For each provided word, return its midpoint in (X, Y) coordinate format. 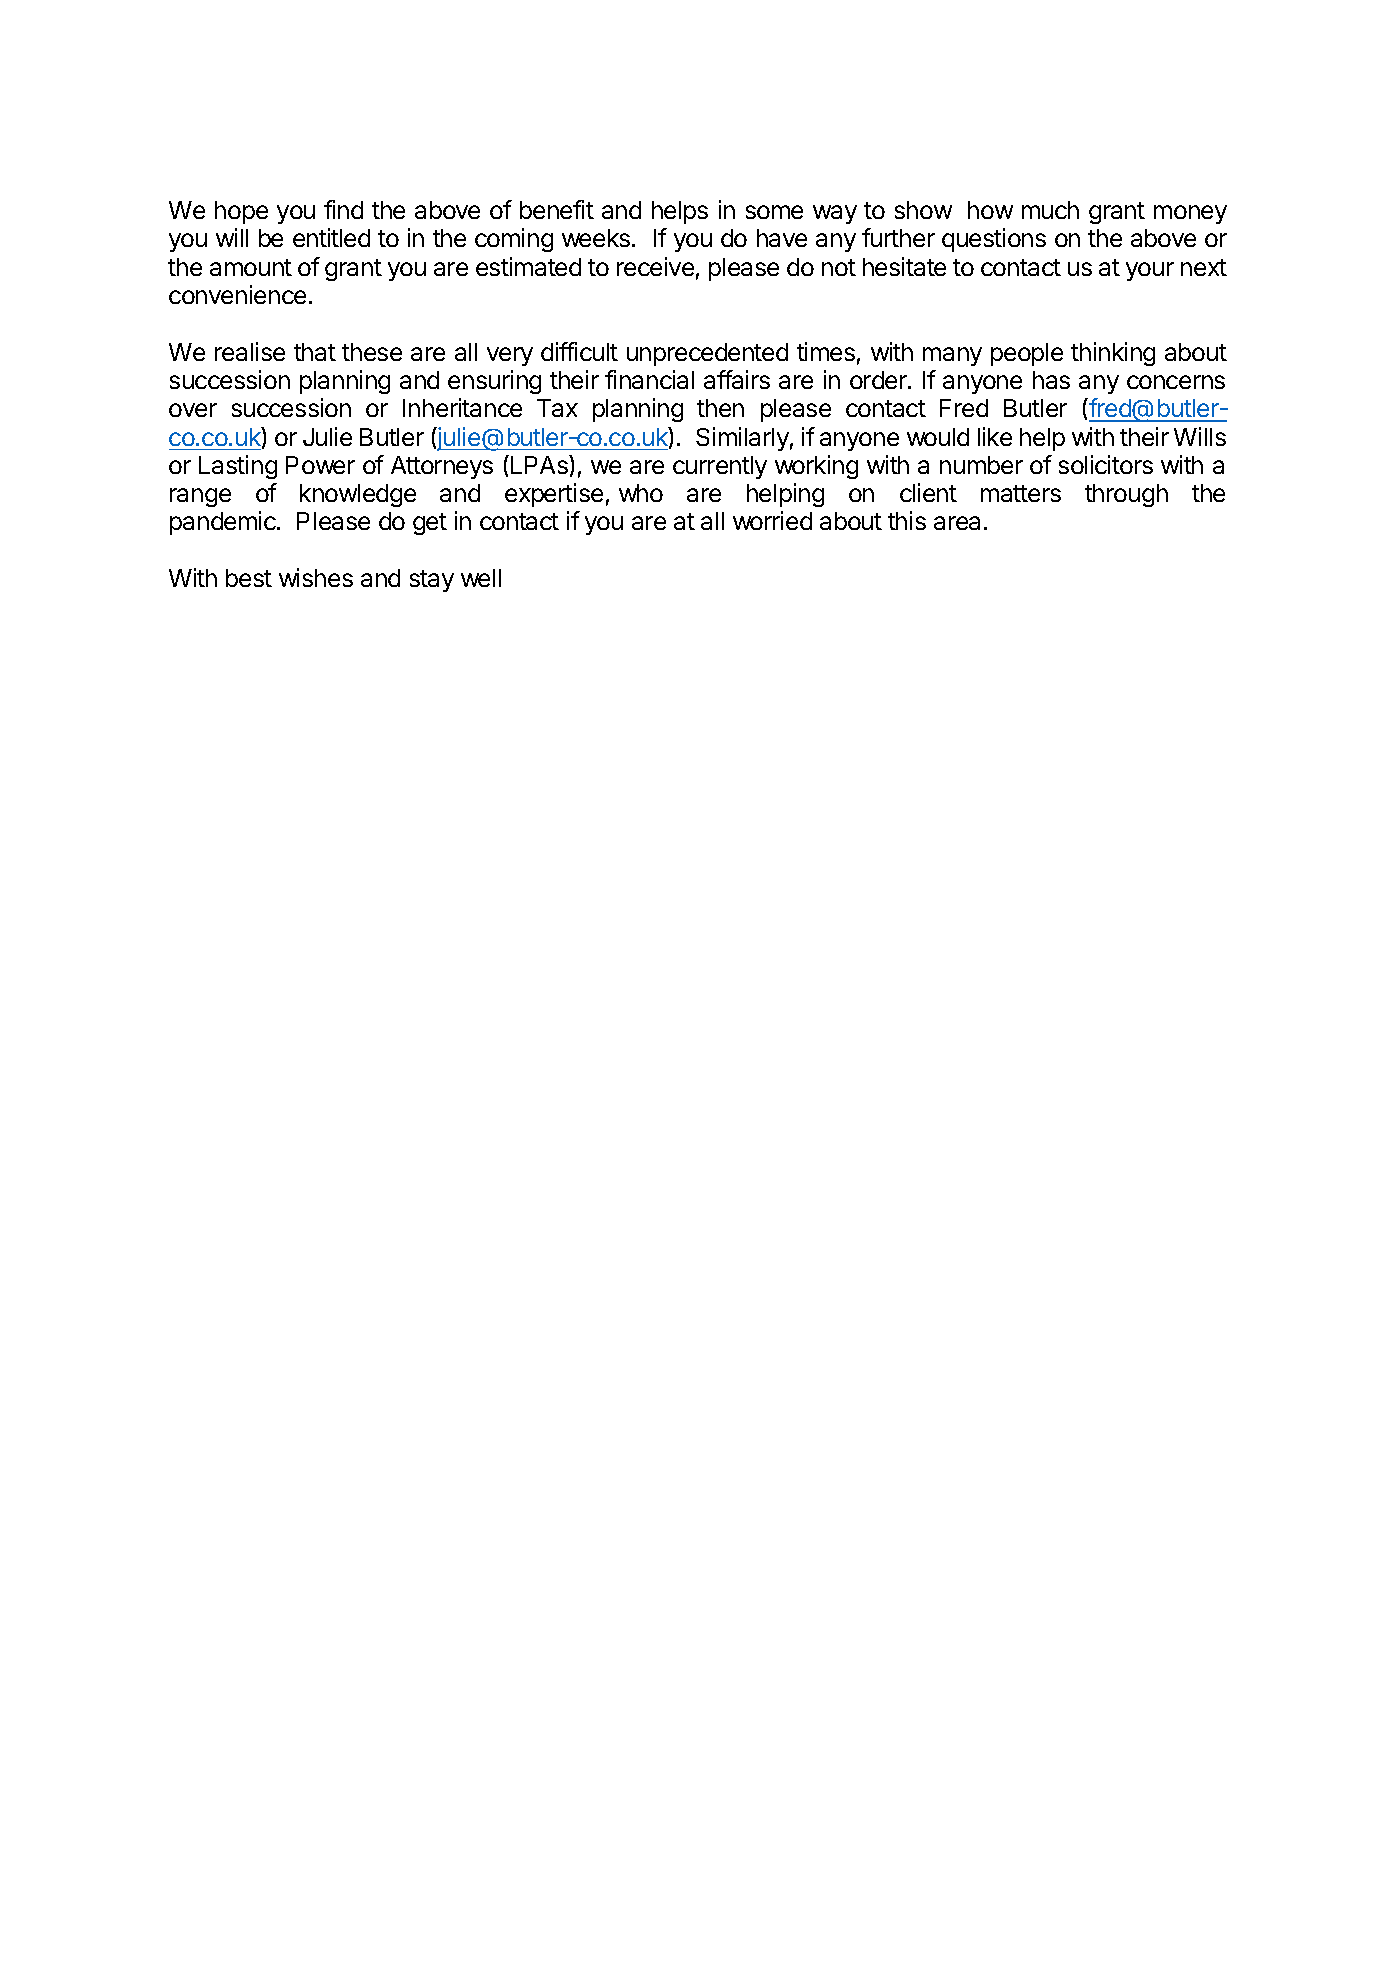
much (1050, 210)
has (1051, 380)
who (641, 493)
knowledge (358, 495)
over (193, 410)
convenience (237, 294)
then (720, 408)
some (774, 212)
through (1126, 495)
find (343, 209)
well (481, 578)
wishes (316, 577)
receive (655, 266)
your (1150, 271)
